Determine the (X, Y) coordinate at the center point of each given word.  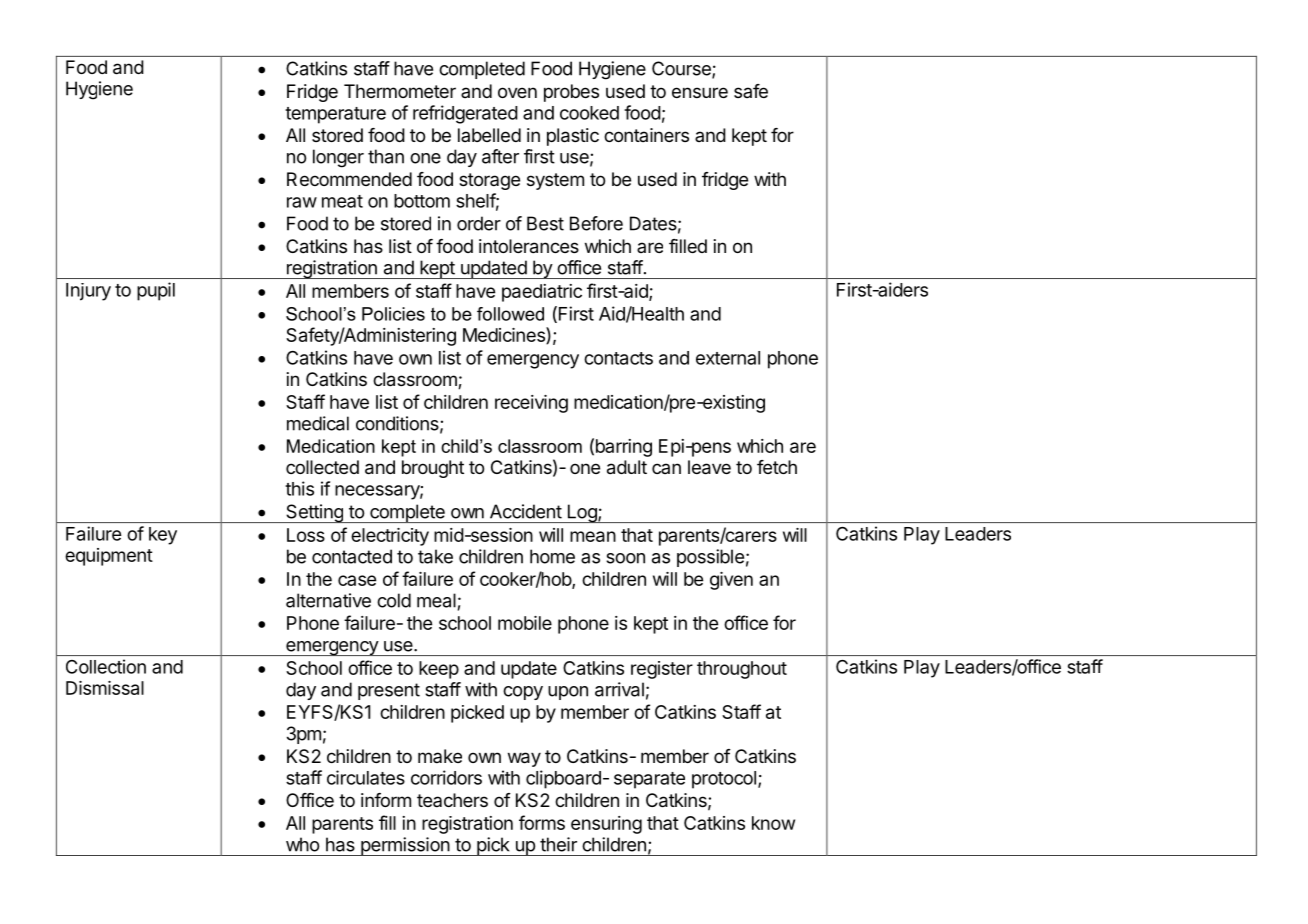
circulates (366, 777)
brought (433, 469)
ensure (700, 92)
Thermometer (400, 91)
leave (709, 467)
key (163, 536)
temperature (335, 115)
